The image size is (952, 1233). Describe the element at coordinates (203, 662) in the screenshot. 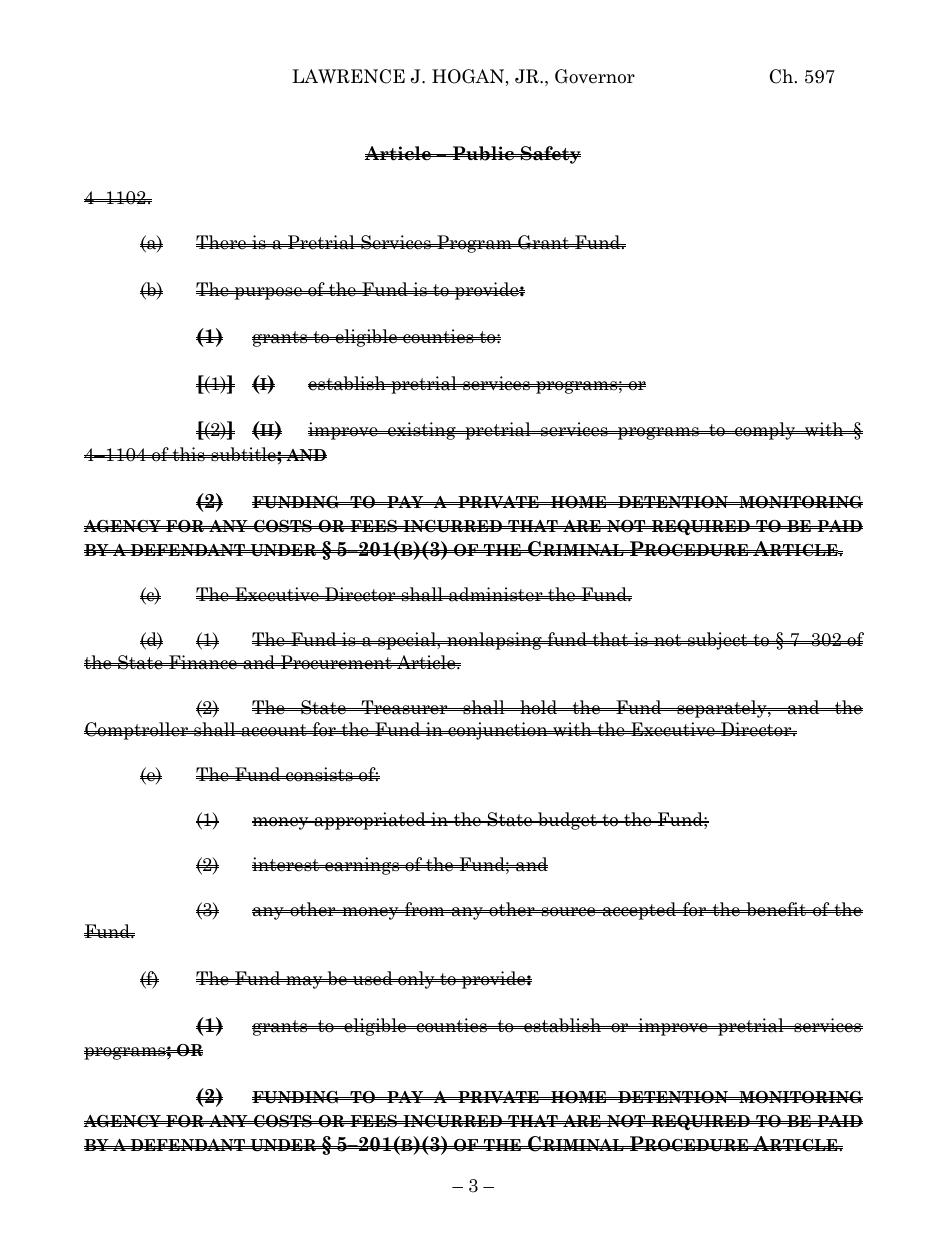

I see `Finance` at that location.
